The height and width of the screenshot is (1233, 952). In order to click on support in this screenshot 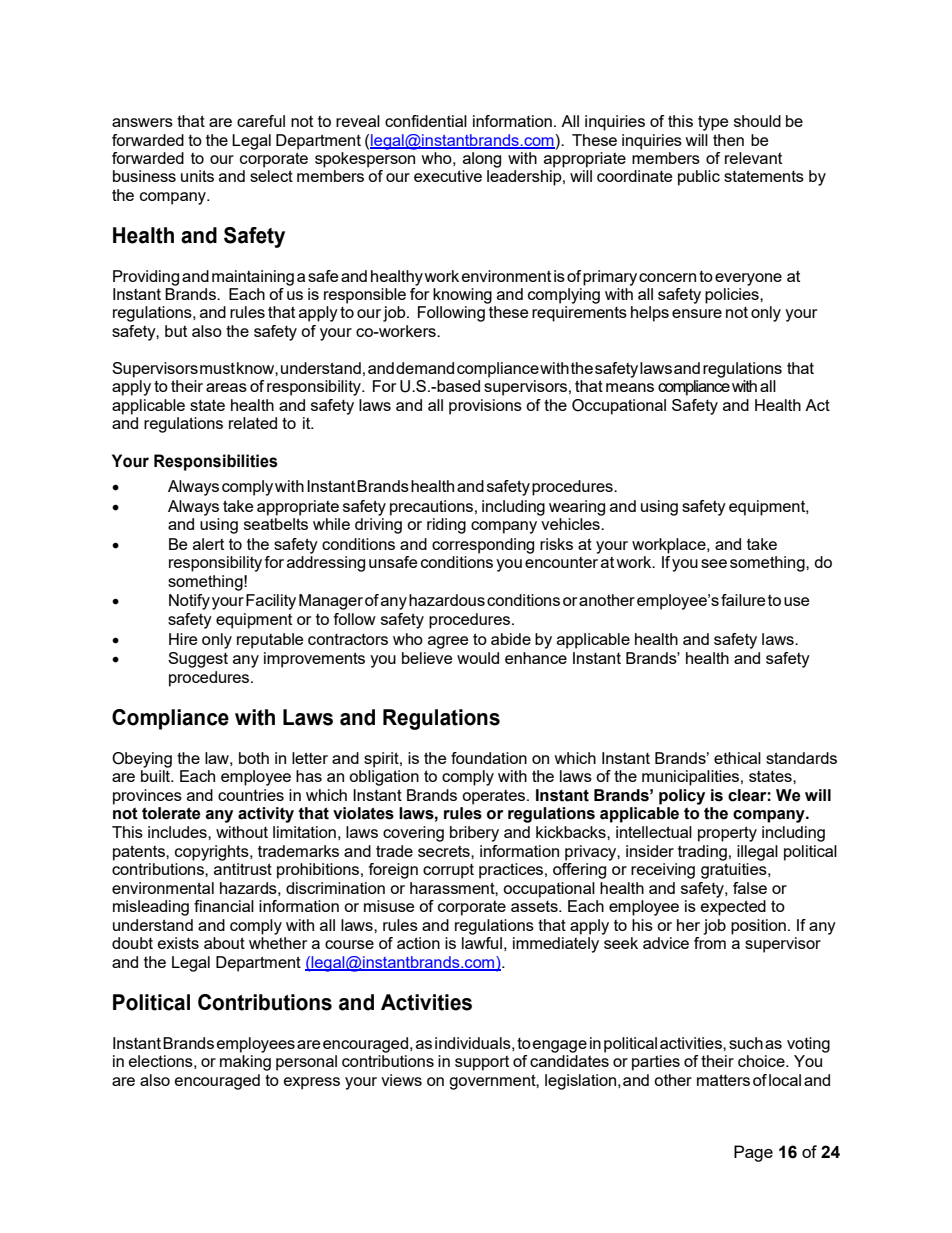, I will do `click(482, 1063)`.
